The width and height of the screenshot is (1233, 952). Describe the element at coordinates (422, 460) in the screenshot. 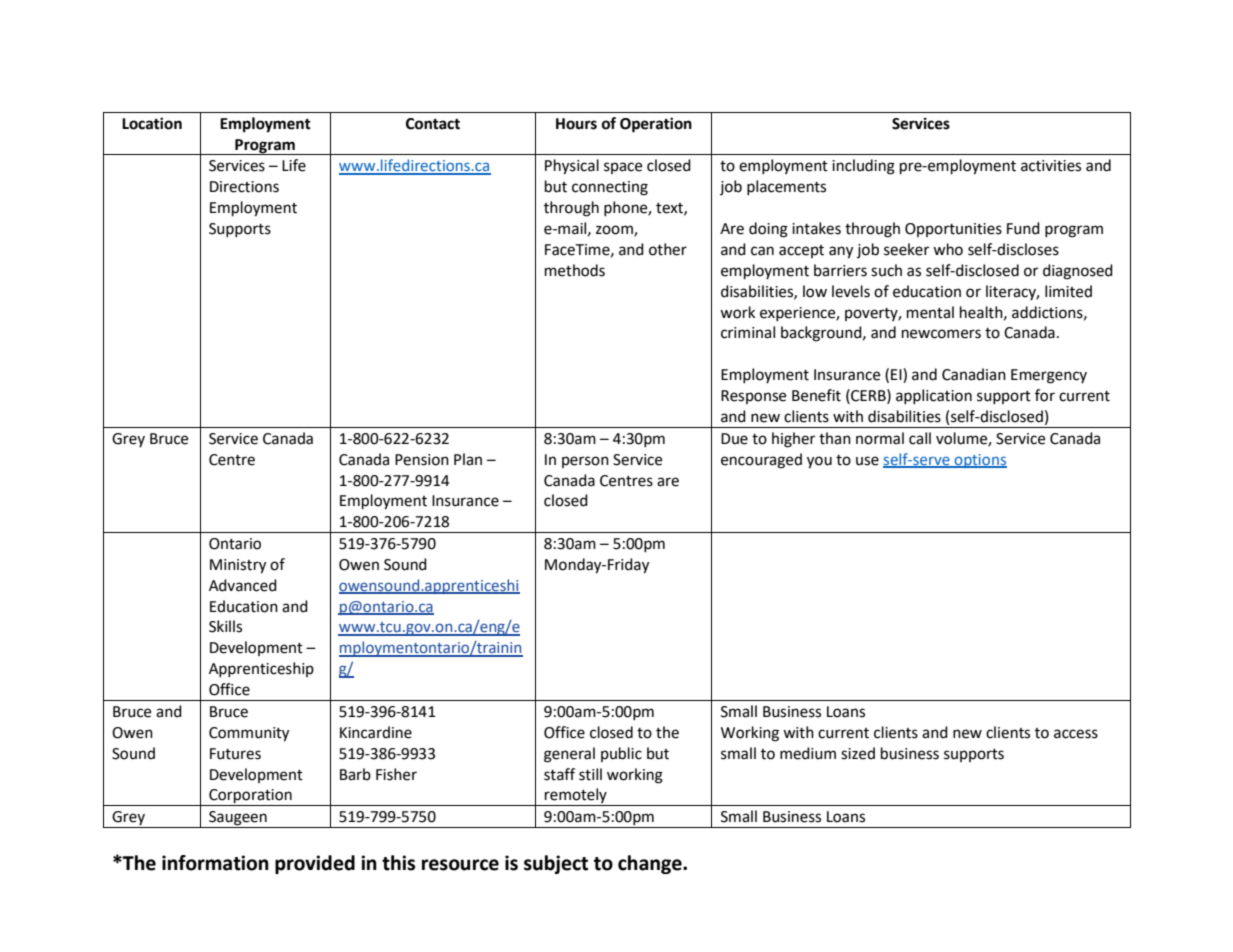

I see `Pension` at that location.
